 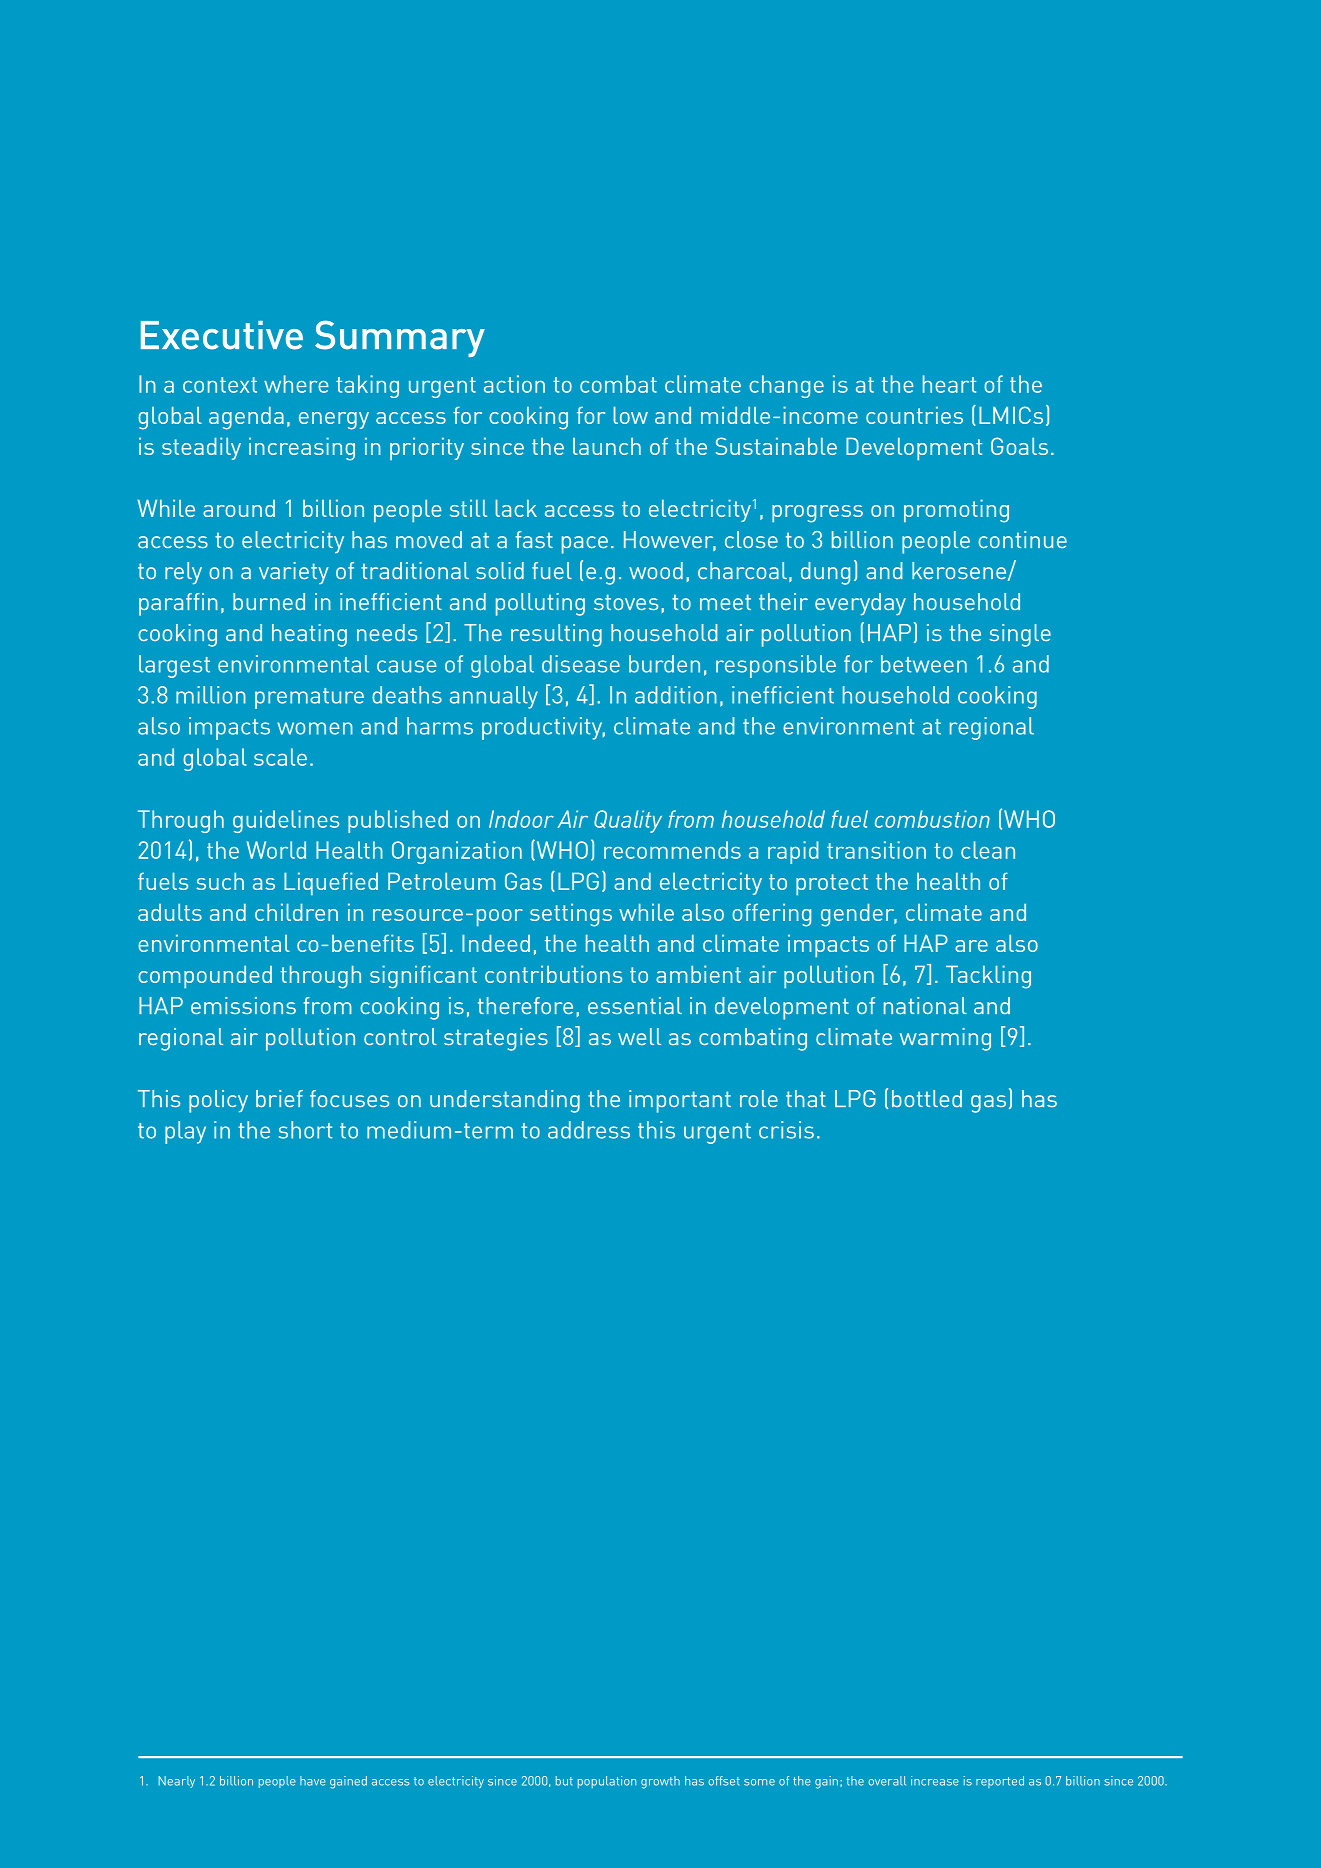 I want to click on address, so click(x=589, y=1130).
